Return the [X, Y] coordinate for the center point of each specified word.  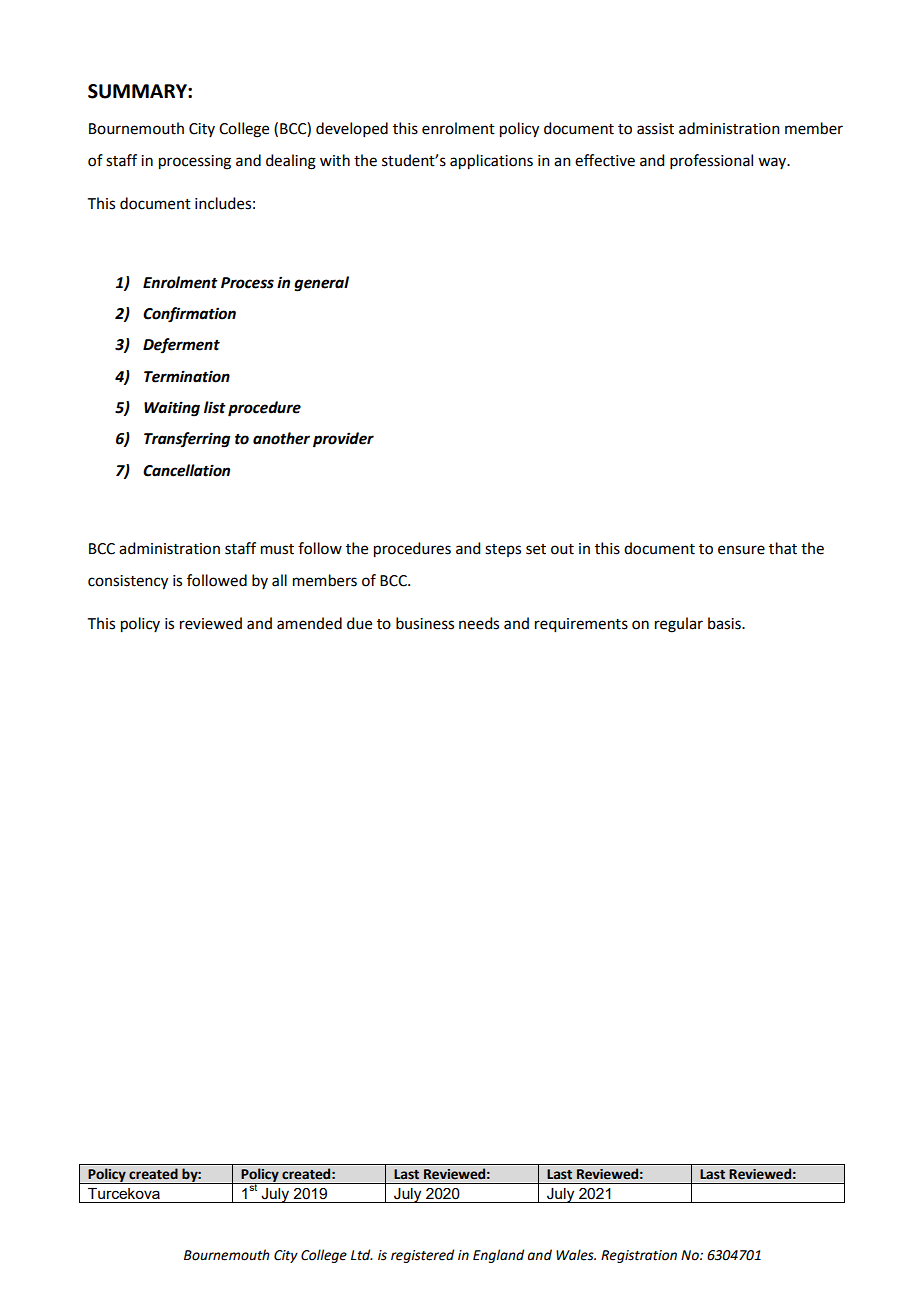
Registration [639, 1256]
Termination [187, 376]
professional [711, 161]
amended [309, 623]
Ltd [362, 1255]
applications [491, 162]
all [279, 580]
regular [679, 625]
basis [725, 623]
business [425, 623]
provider [343, 440]
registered [422, 1256]
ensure [741, 550]
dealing [291, 162]
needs [479, 623]
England [498, 1256]
